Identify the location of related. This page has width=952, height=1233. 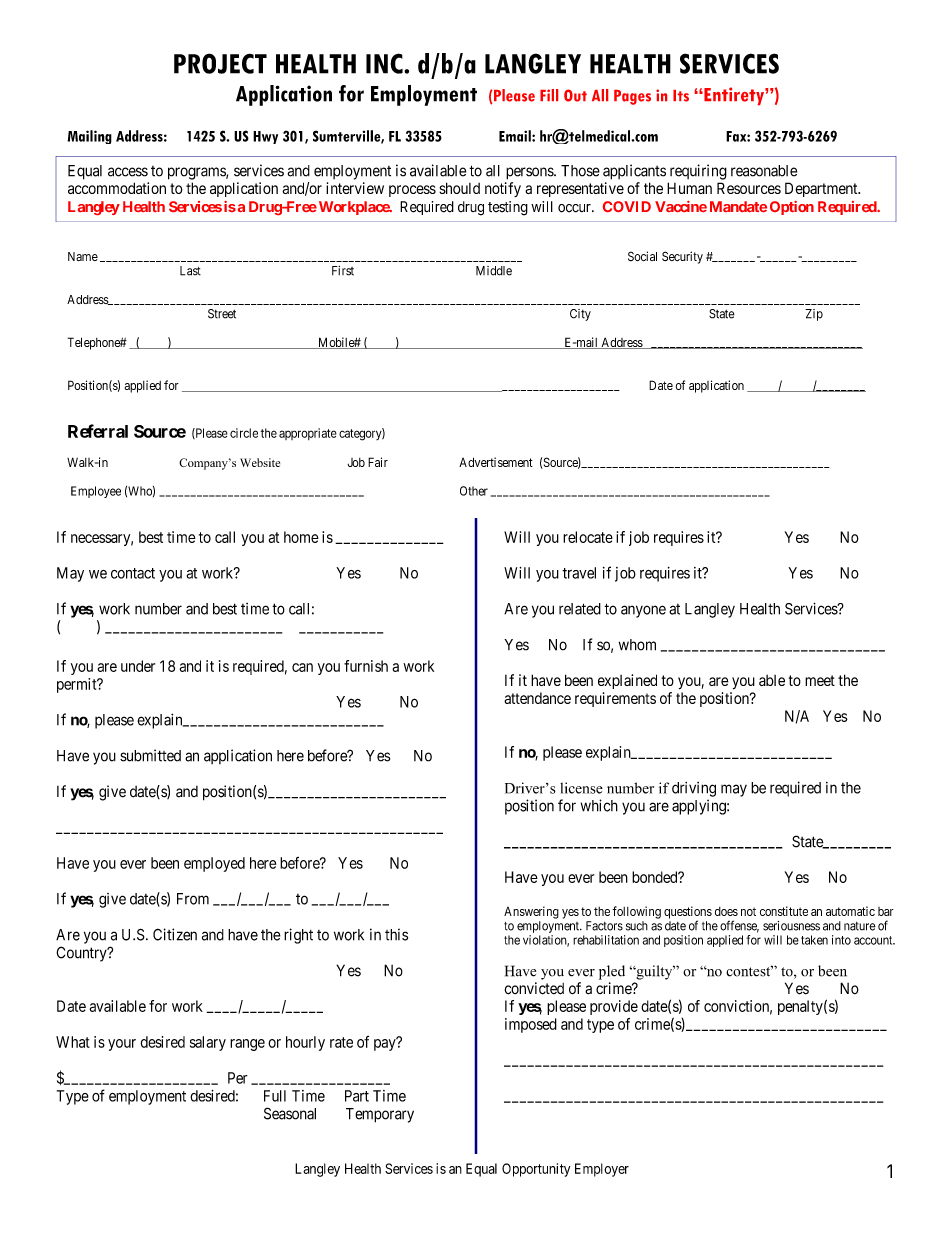
(580, 609).
